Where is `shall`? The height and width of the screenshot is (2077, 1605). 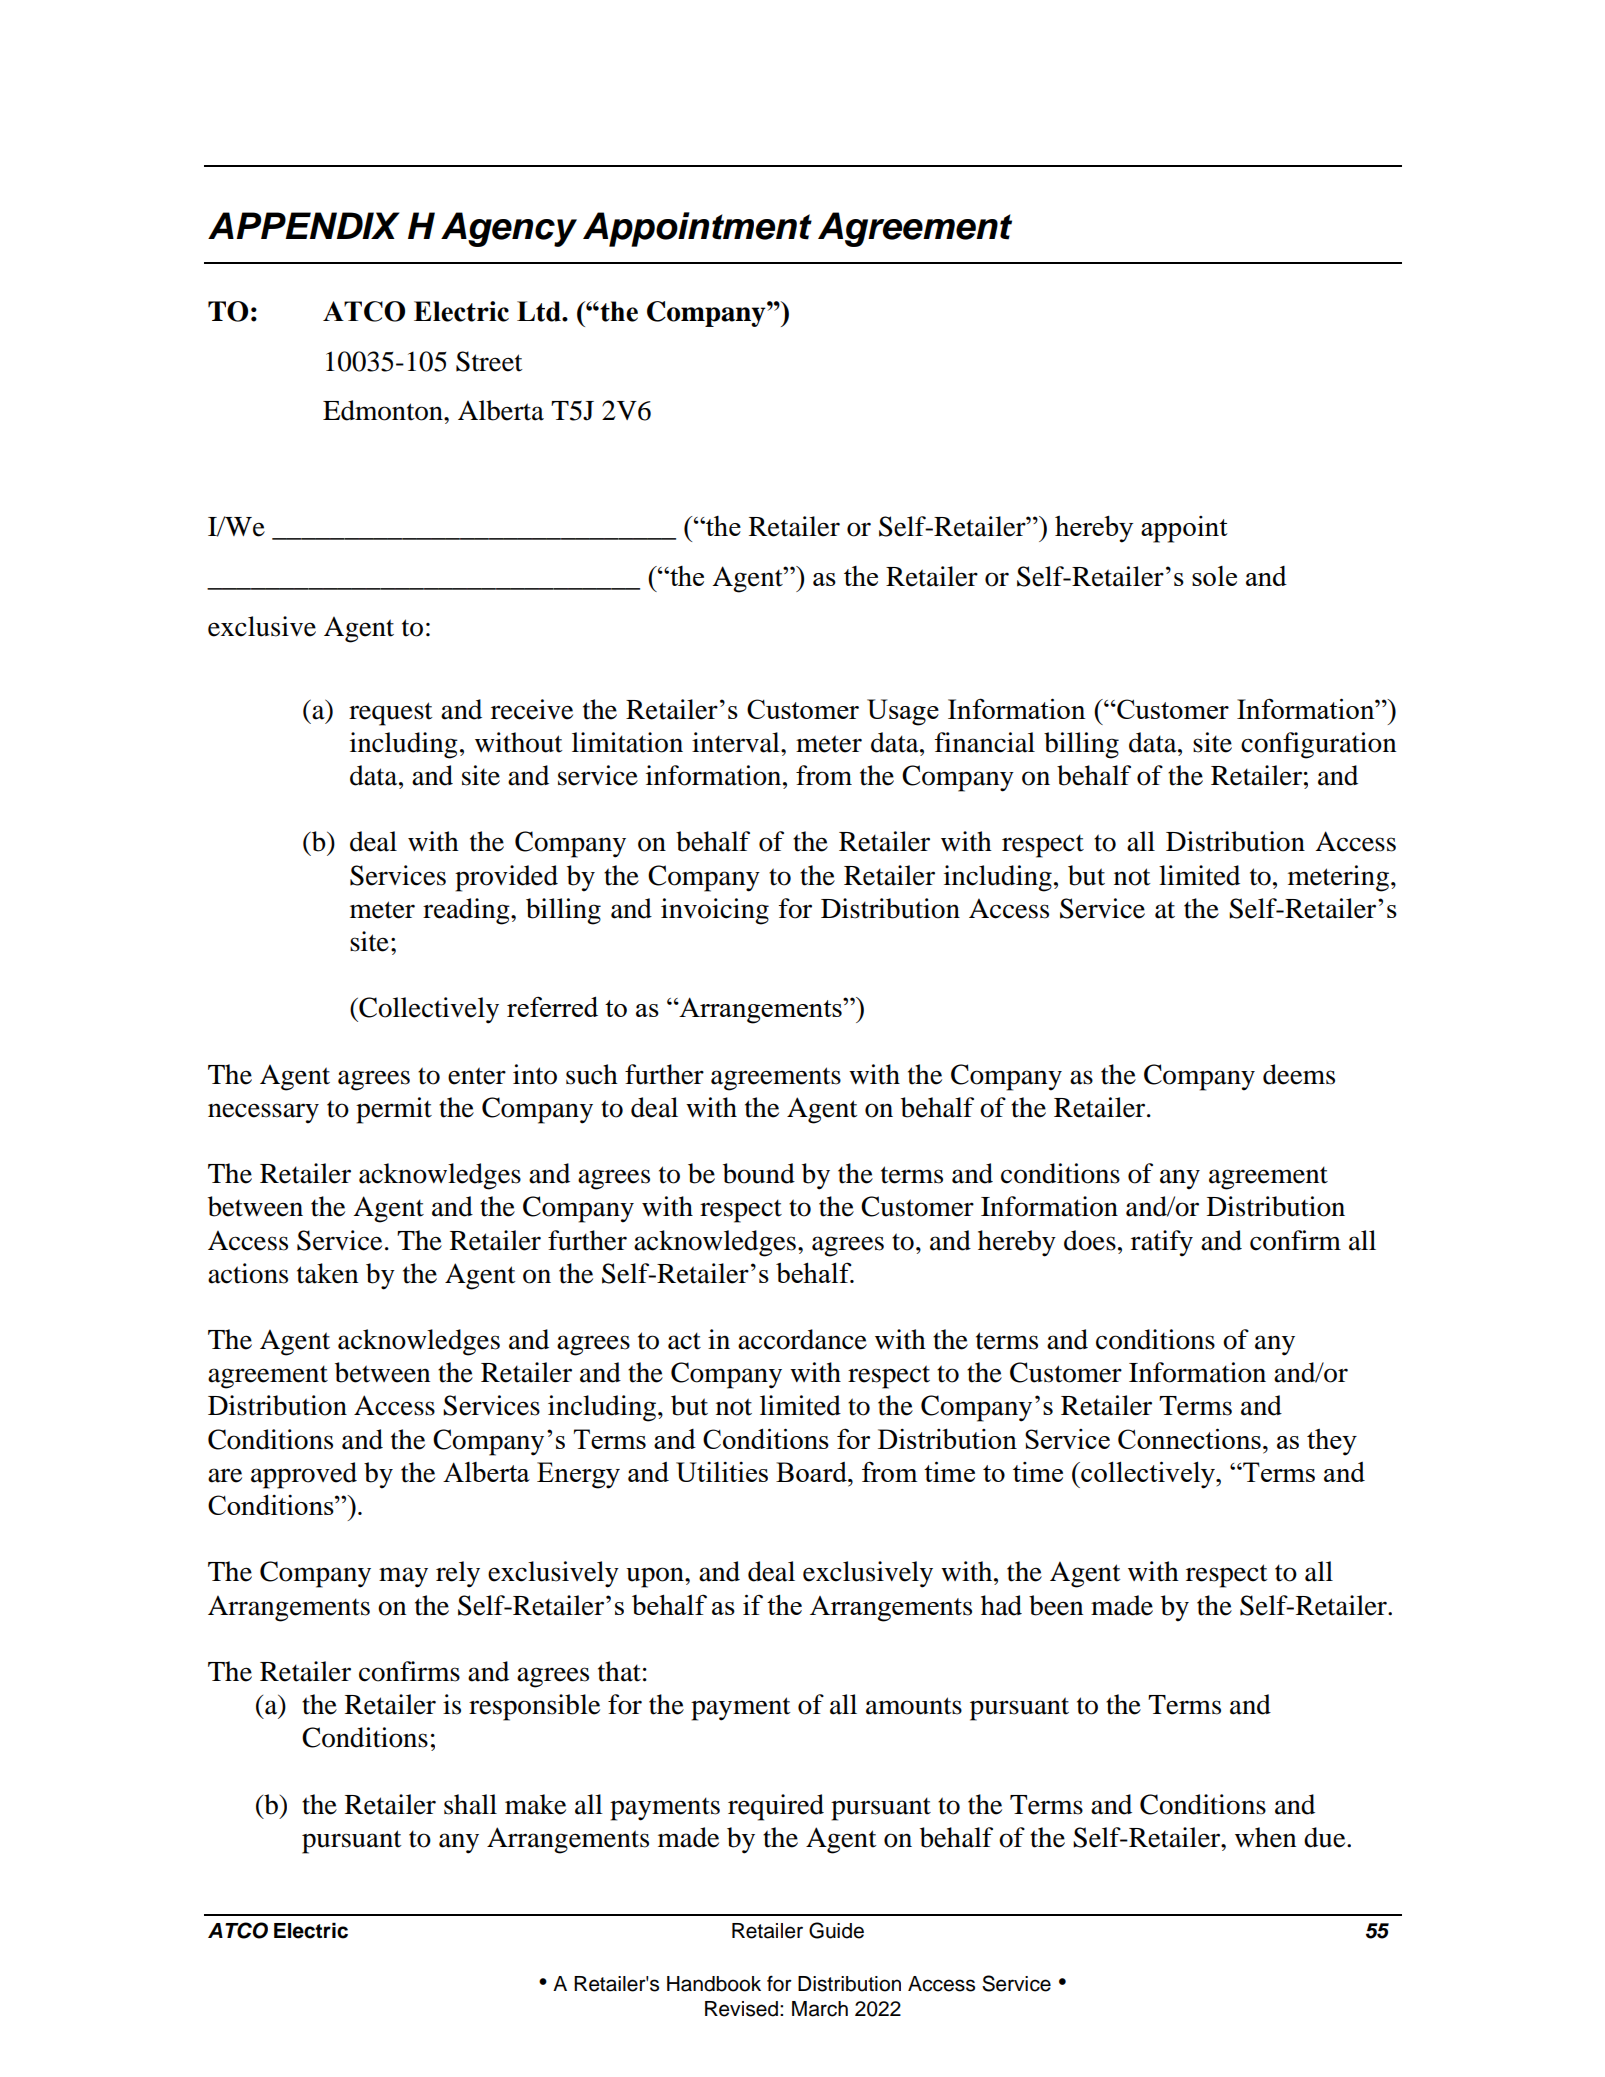
shall is located at coordinates (470, 1804).
